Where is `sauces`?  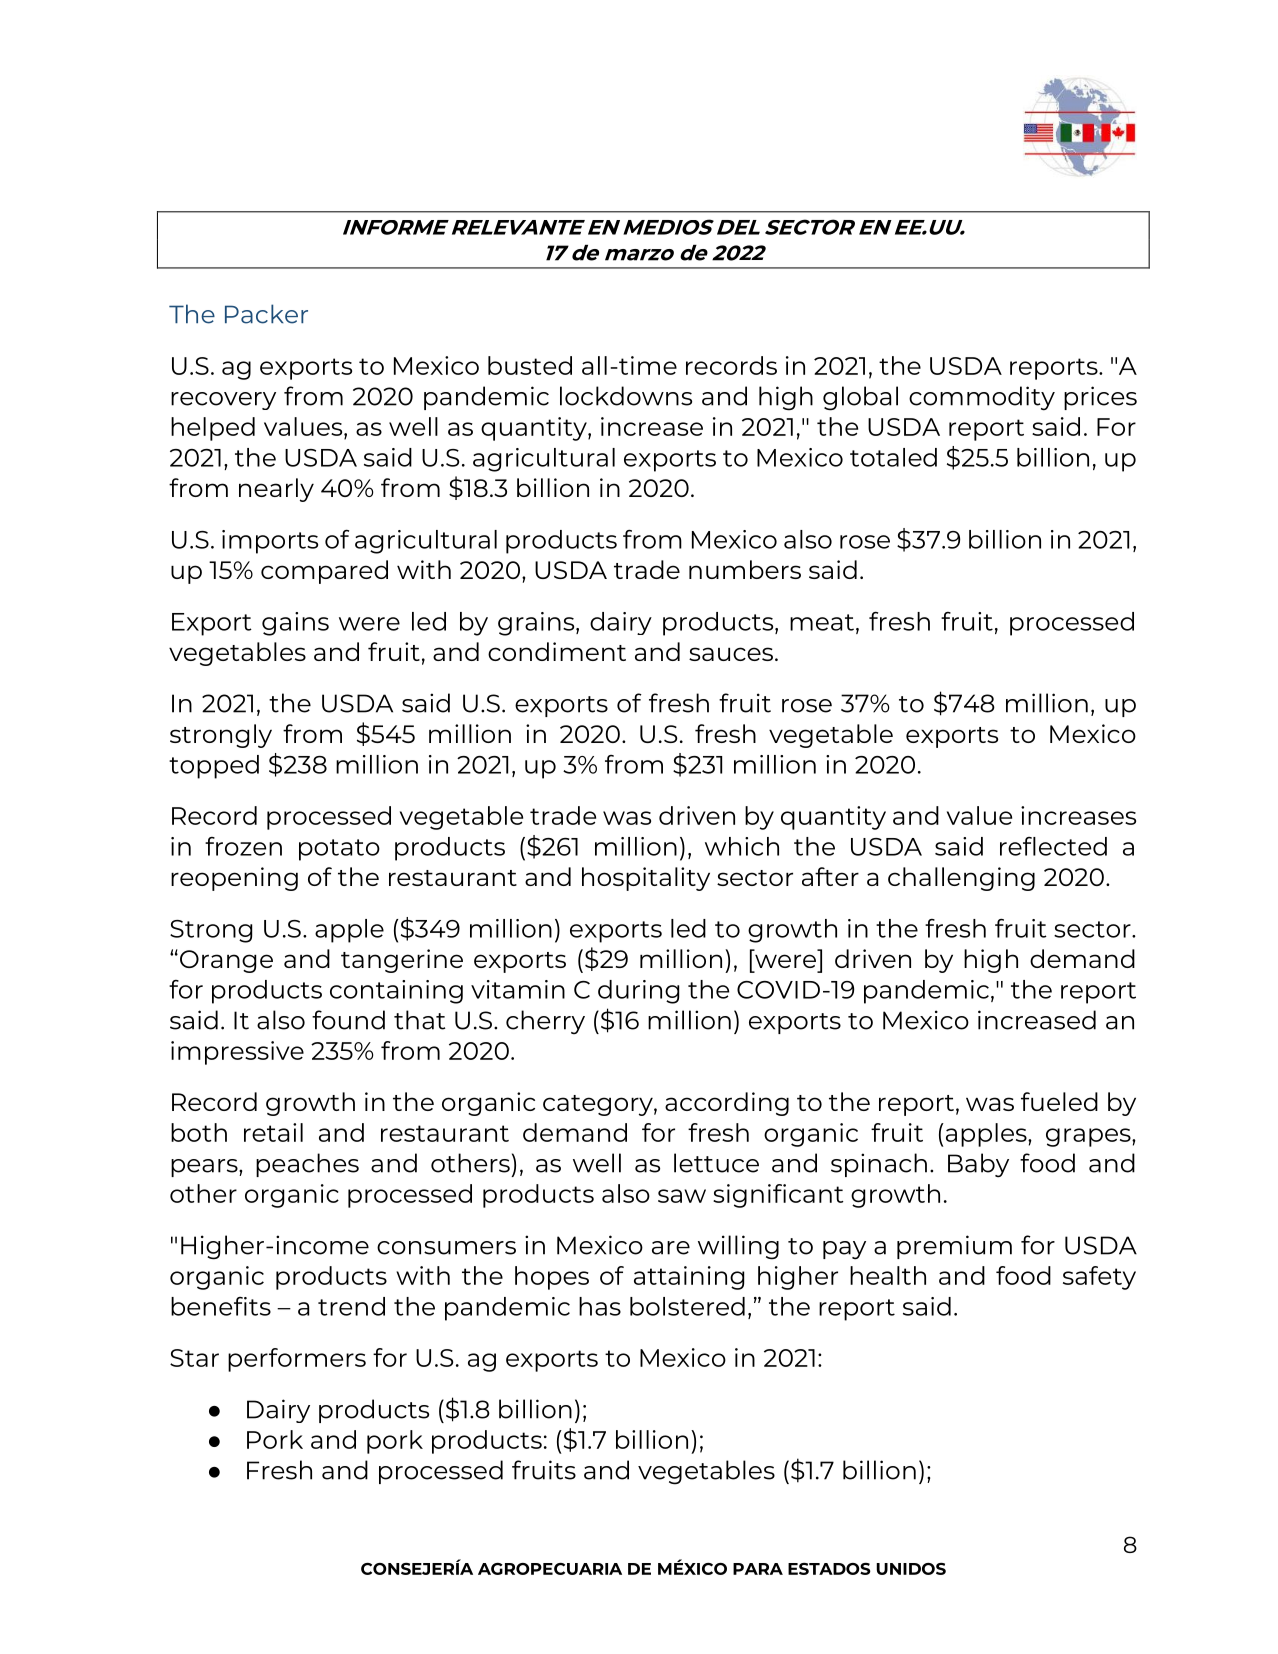
sauces is located at coordinates (731, 654).
